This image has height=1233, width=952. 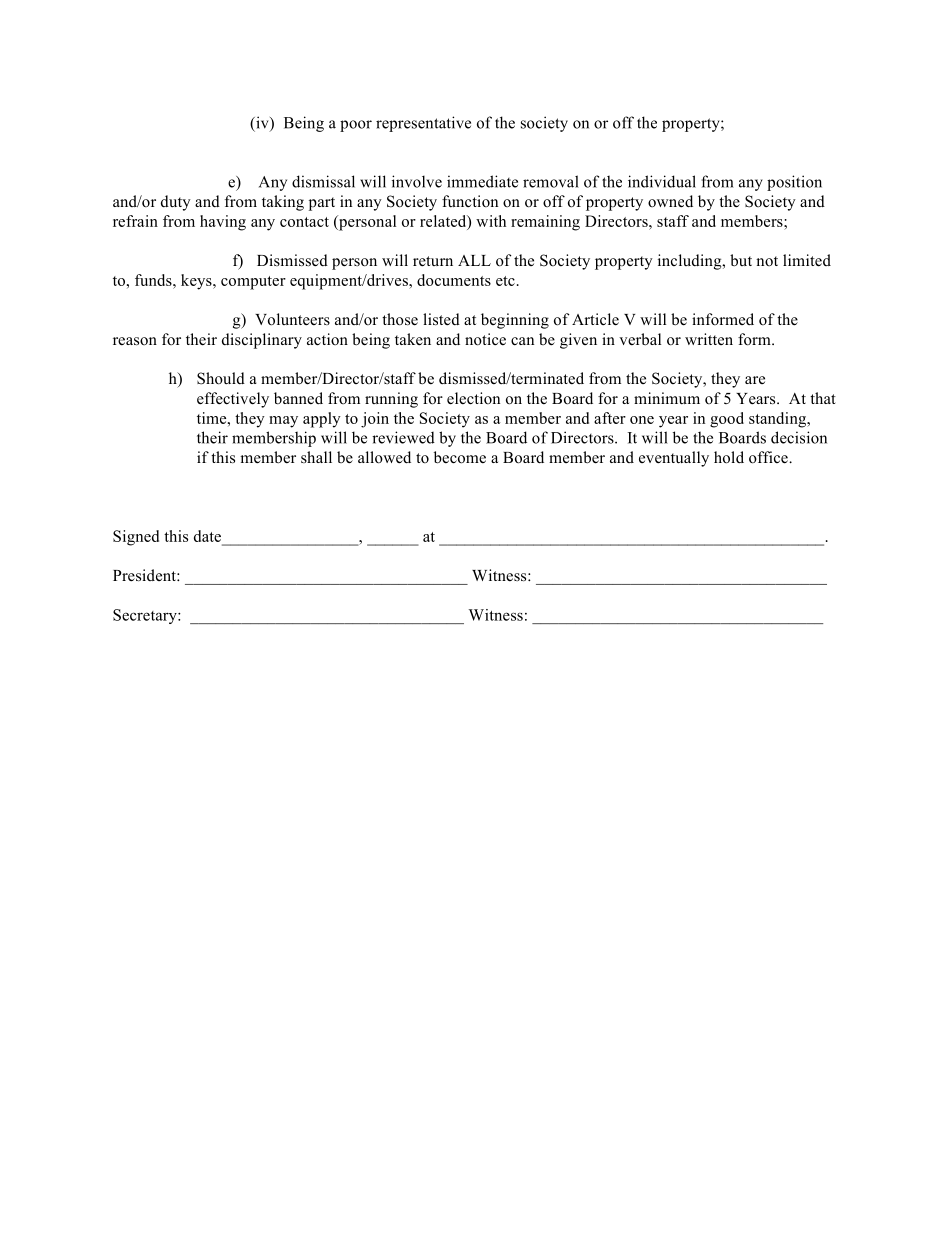 What do you see at coordinates (221, 378) in the image?
I see `Should` at bounding box center [221, 378].
